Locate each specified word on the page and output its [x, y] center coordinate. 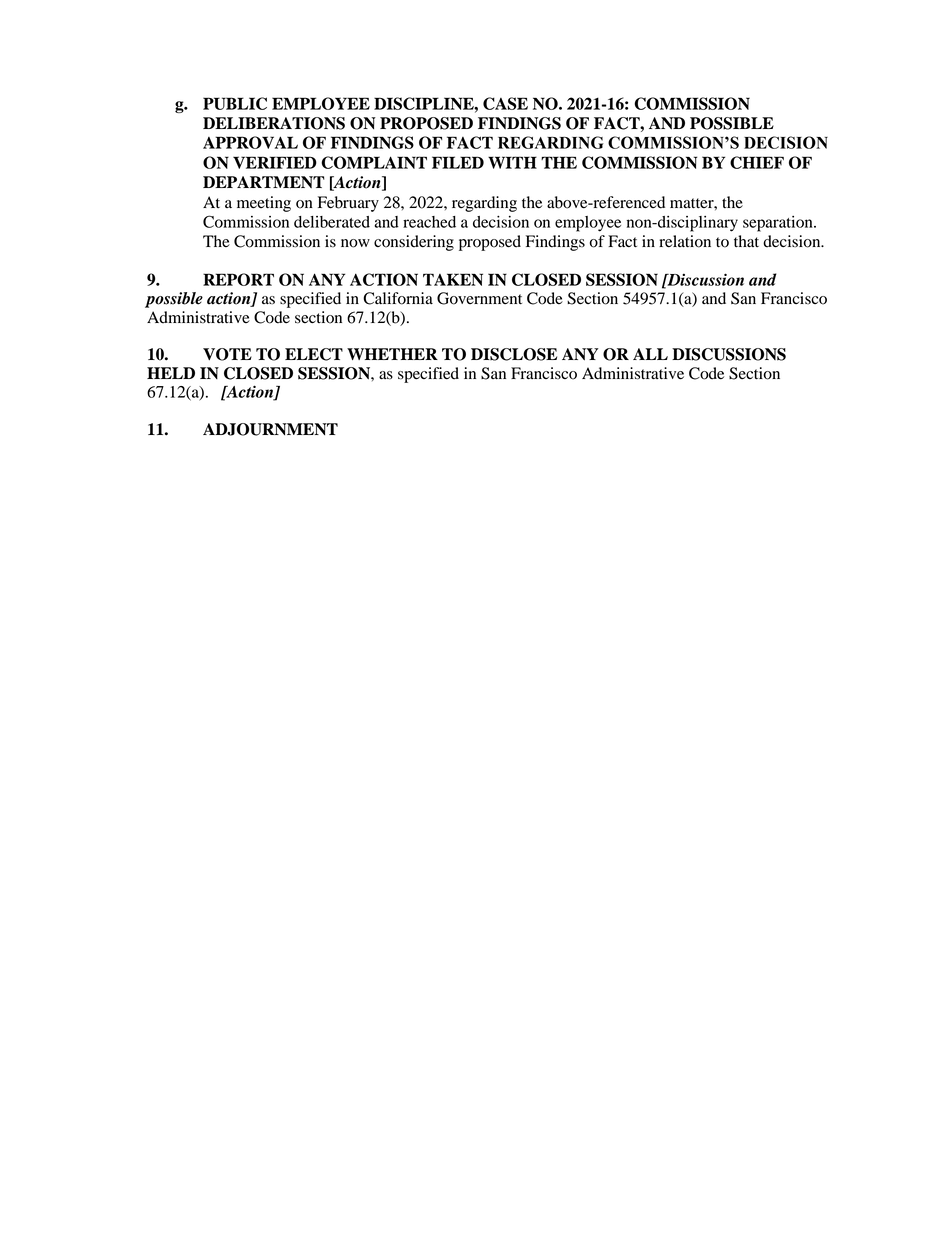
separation [779, 224]
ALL [650, 354]
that [746, 241]
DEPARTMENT [264, 182]
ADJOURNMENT [270, 429]
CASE [505, 103]
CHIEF [757, 162]
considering [414, 243]
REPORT [238, 279]
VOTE [227, 354]
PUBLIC [235, 103]
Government [479, 298]
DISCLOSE [514, 354]
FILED [458, 162]
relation [685, 241]
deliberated [332, 222]
